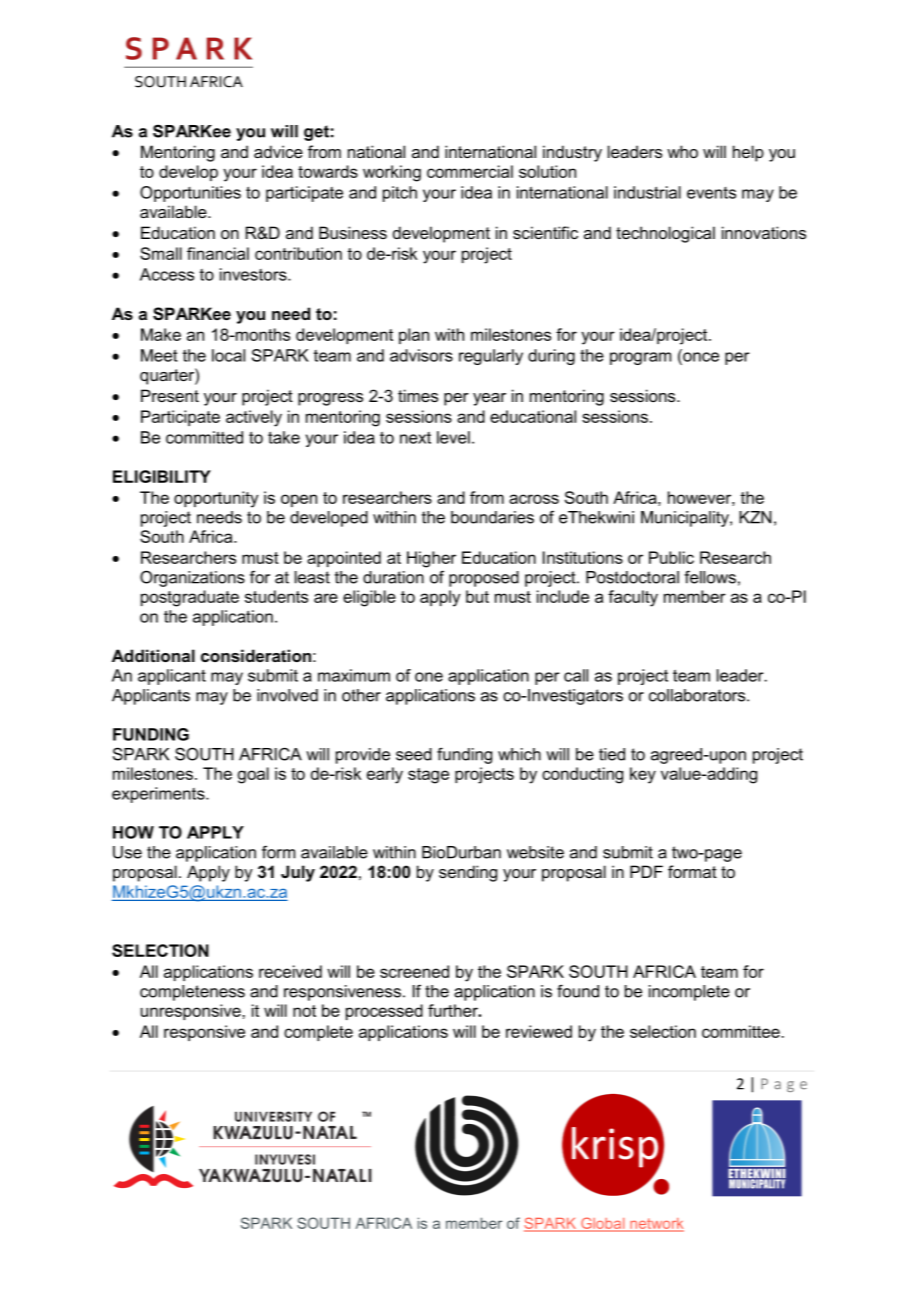 Image resolution: width=924 pixels, height=1308 pixels. I want to click on commercial, so click(470, 171).
